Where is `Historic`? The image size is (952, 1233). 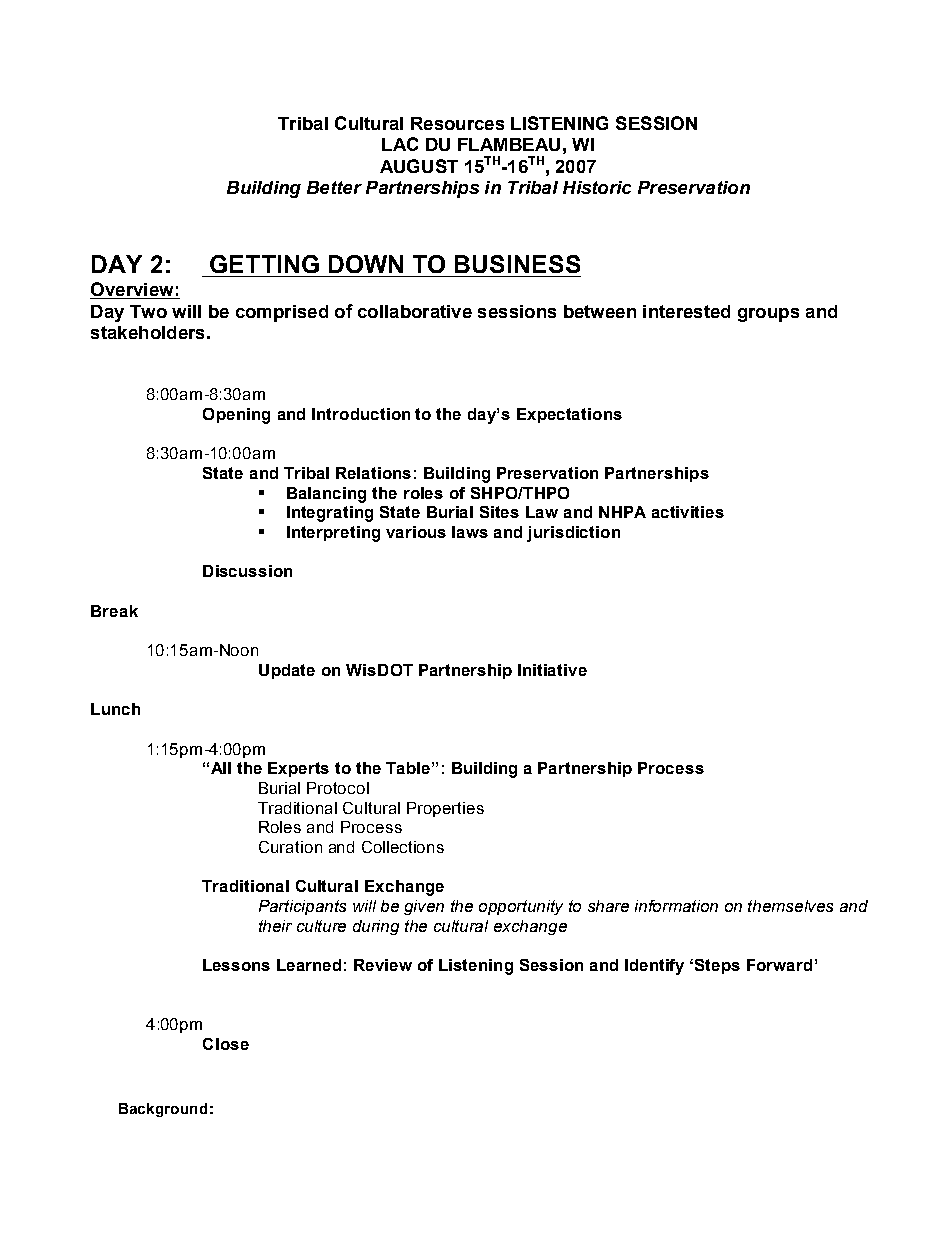 Historic is located at coordinates (597, 187).
